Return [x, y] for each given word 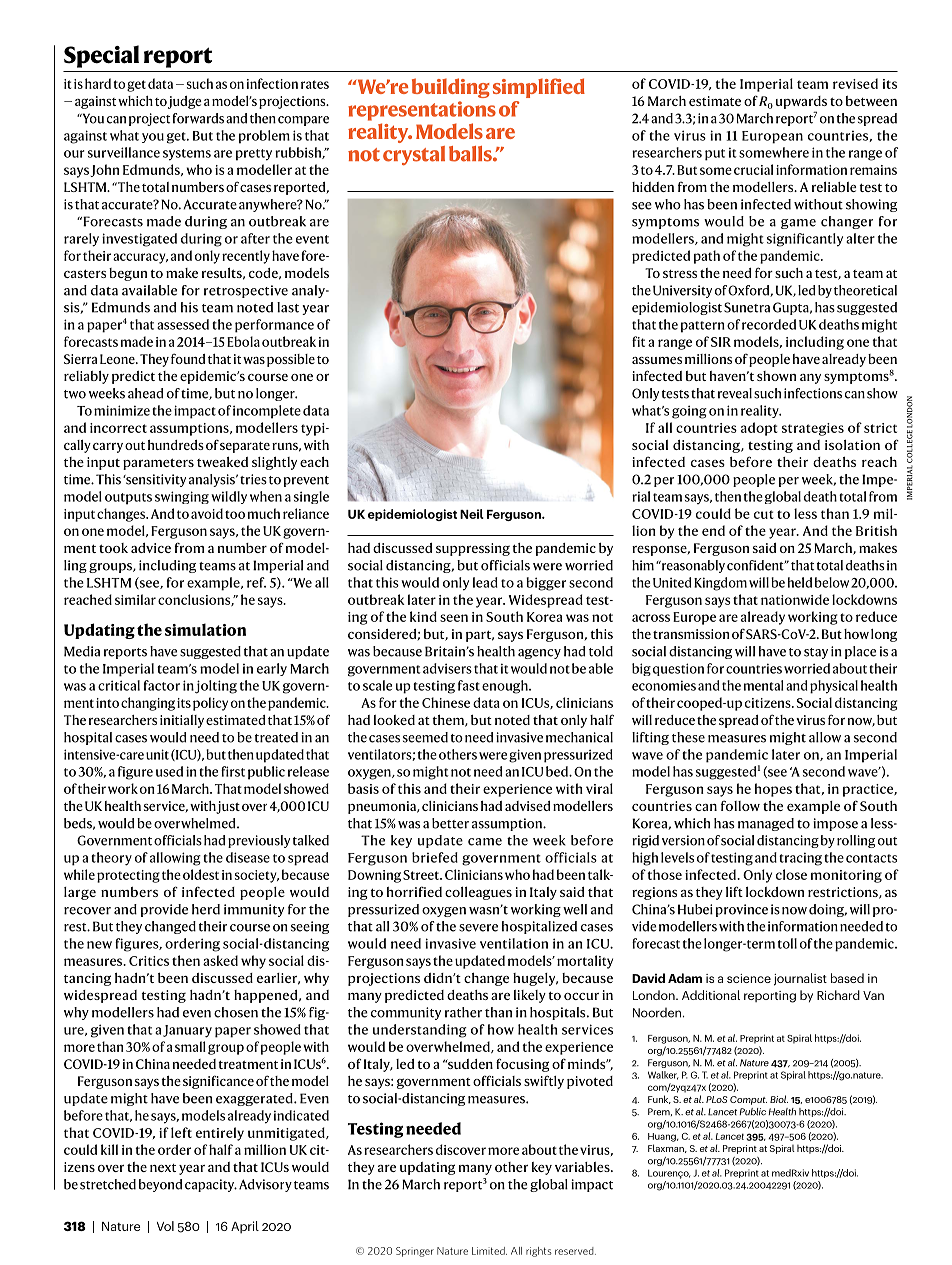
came [485, 842]
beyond [160, 1185]
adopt [759, 429]
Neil [472, 514]
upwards [801, 102]
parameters [158, 464]
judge [185, 102]
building [450, 88]
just [228, 807]
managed [766, 824]
